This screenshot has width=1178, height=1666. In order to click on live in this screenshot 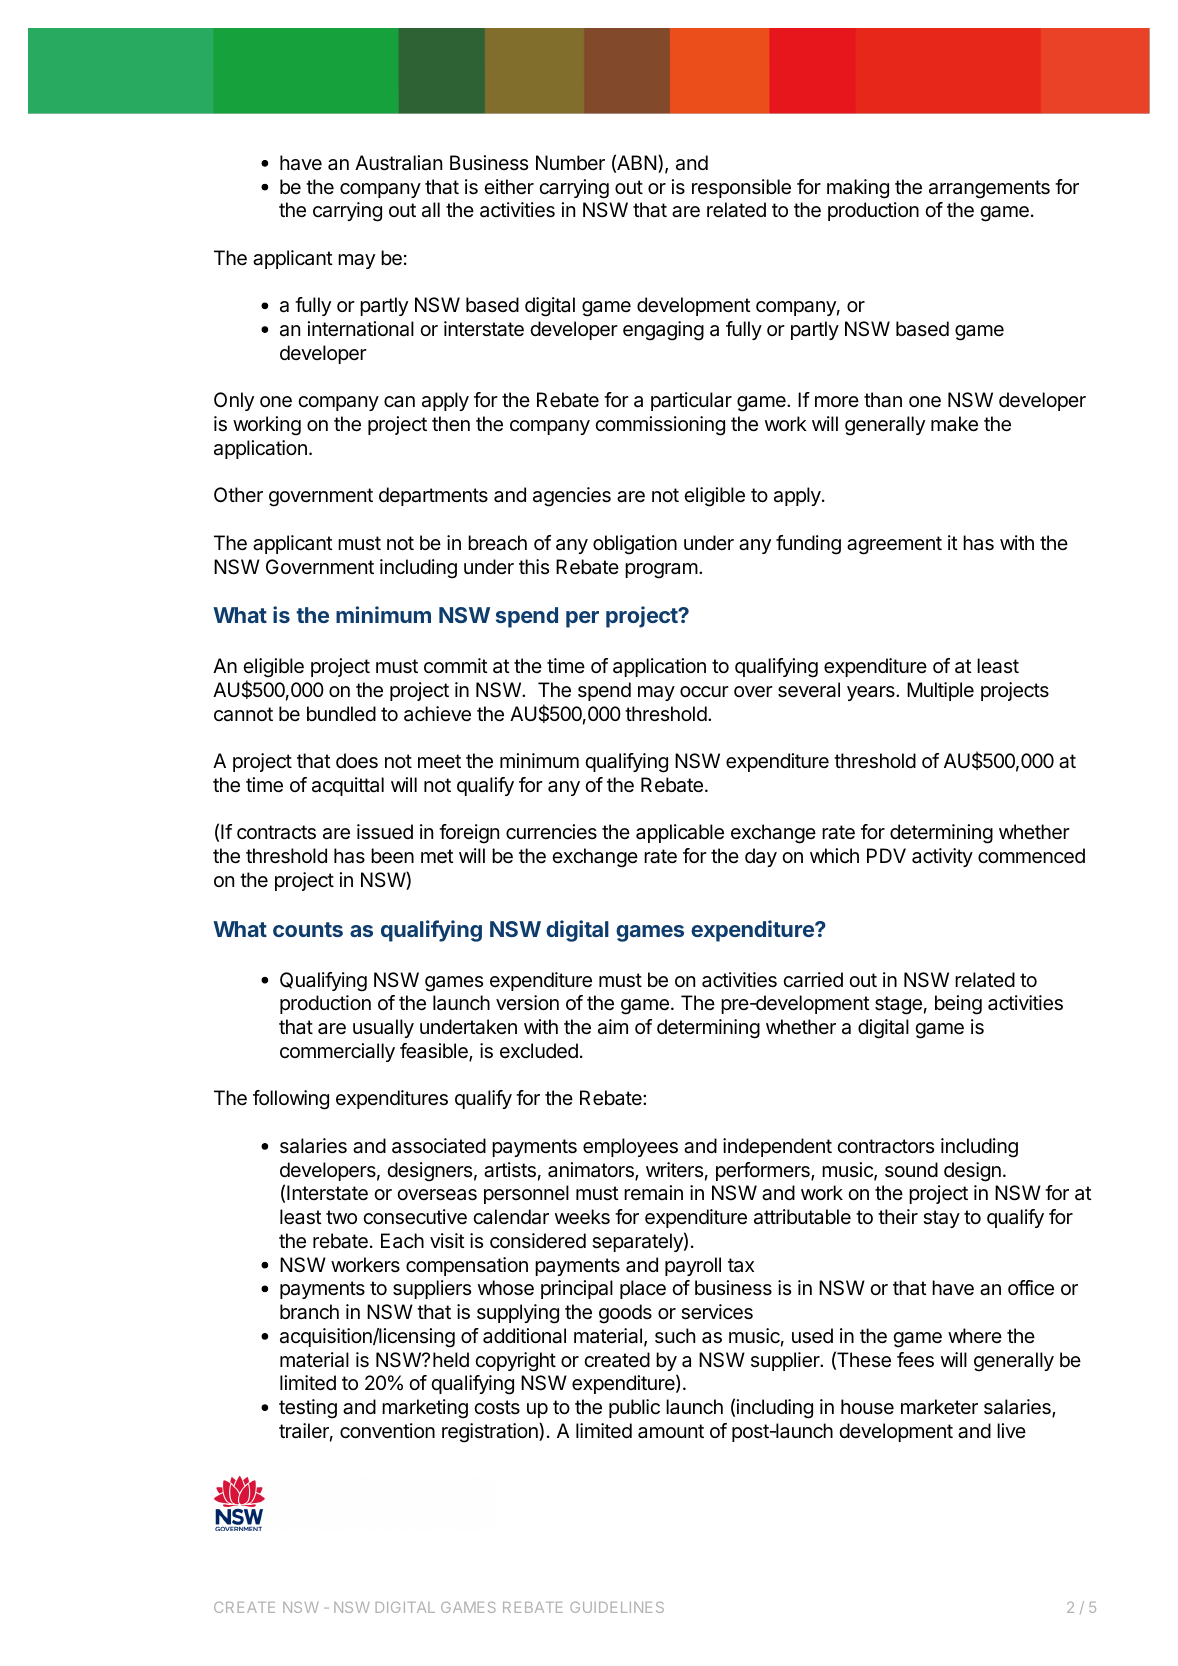, I will do `click(1011, 1430)`.
